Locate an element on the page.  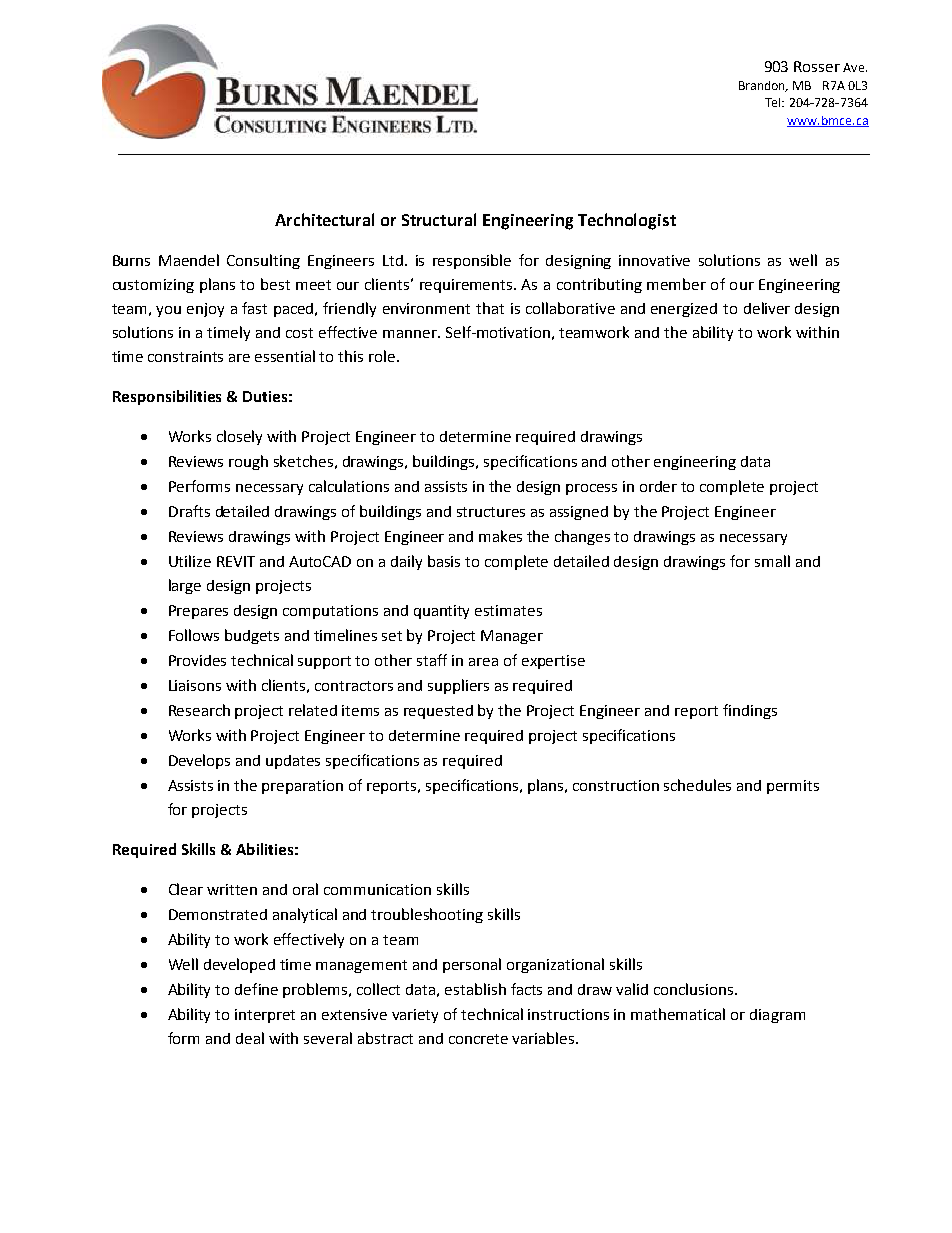
Tel is located at coordinates (774, 102).
